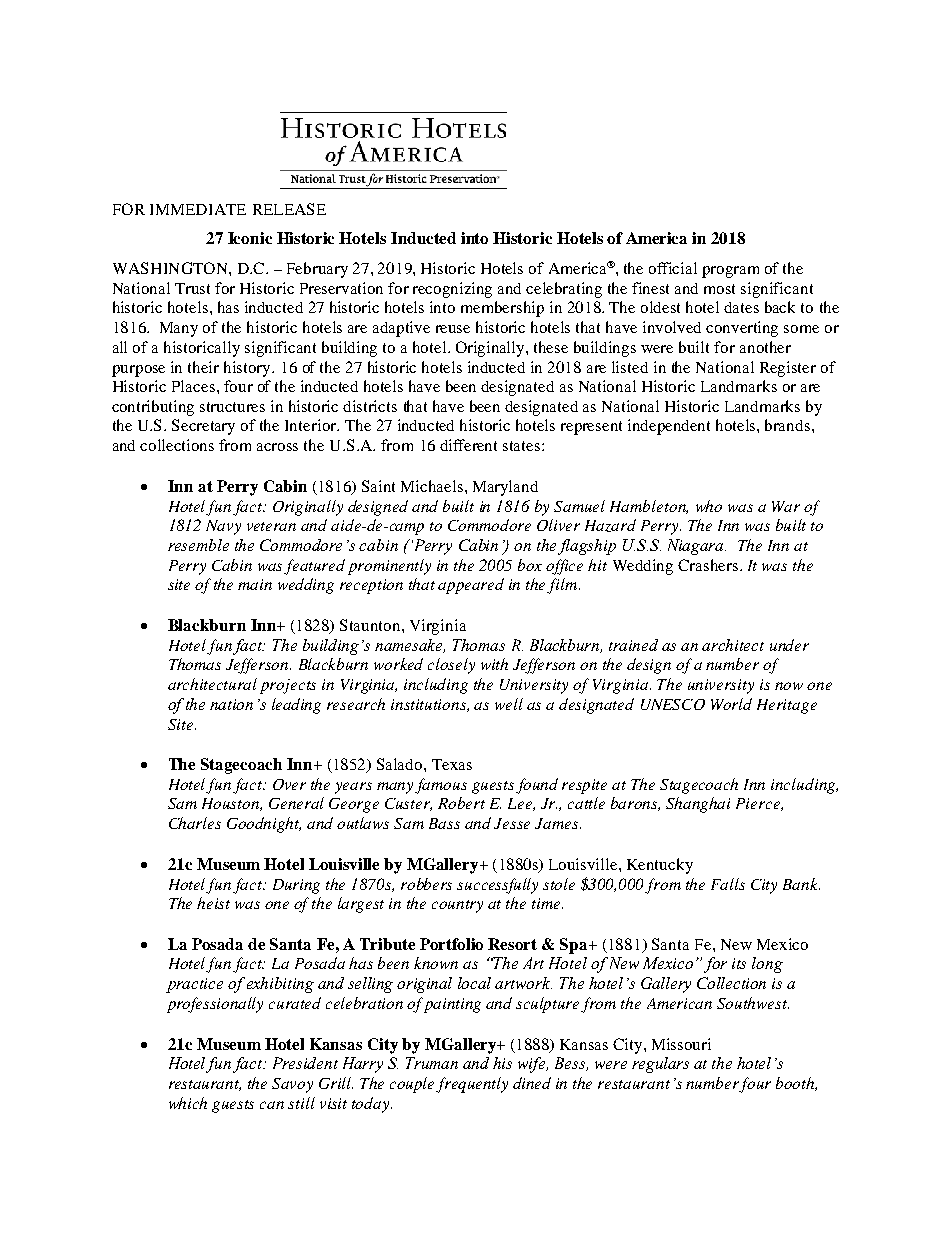 This image has width=952, height=1233. Describe the element at coordinates (698, 805) in the image. I see `Shanghai` at that location.
